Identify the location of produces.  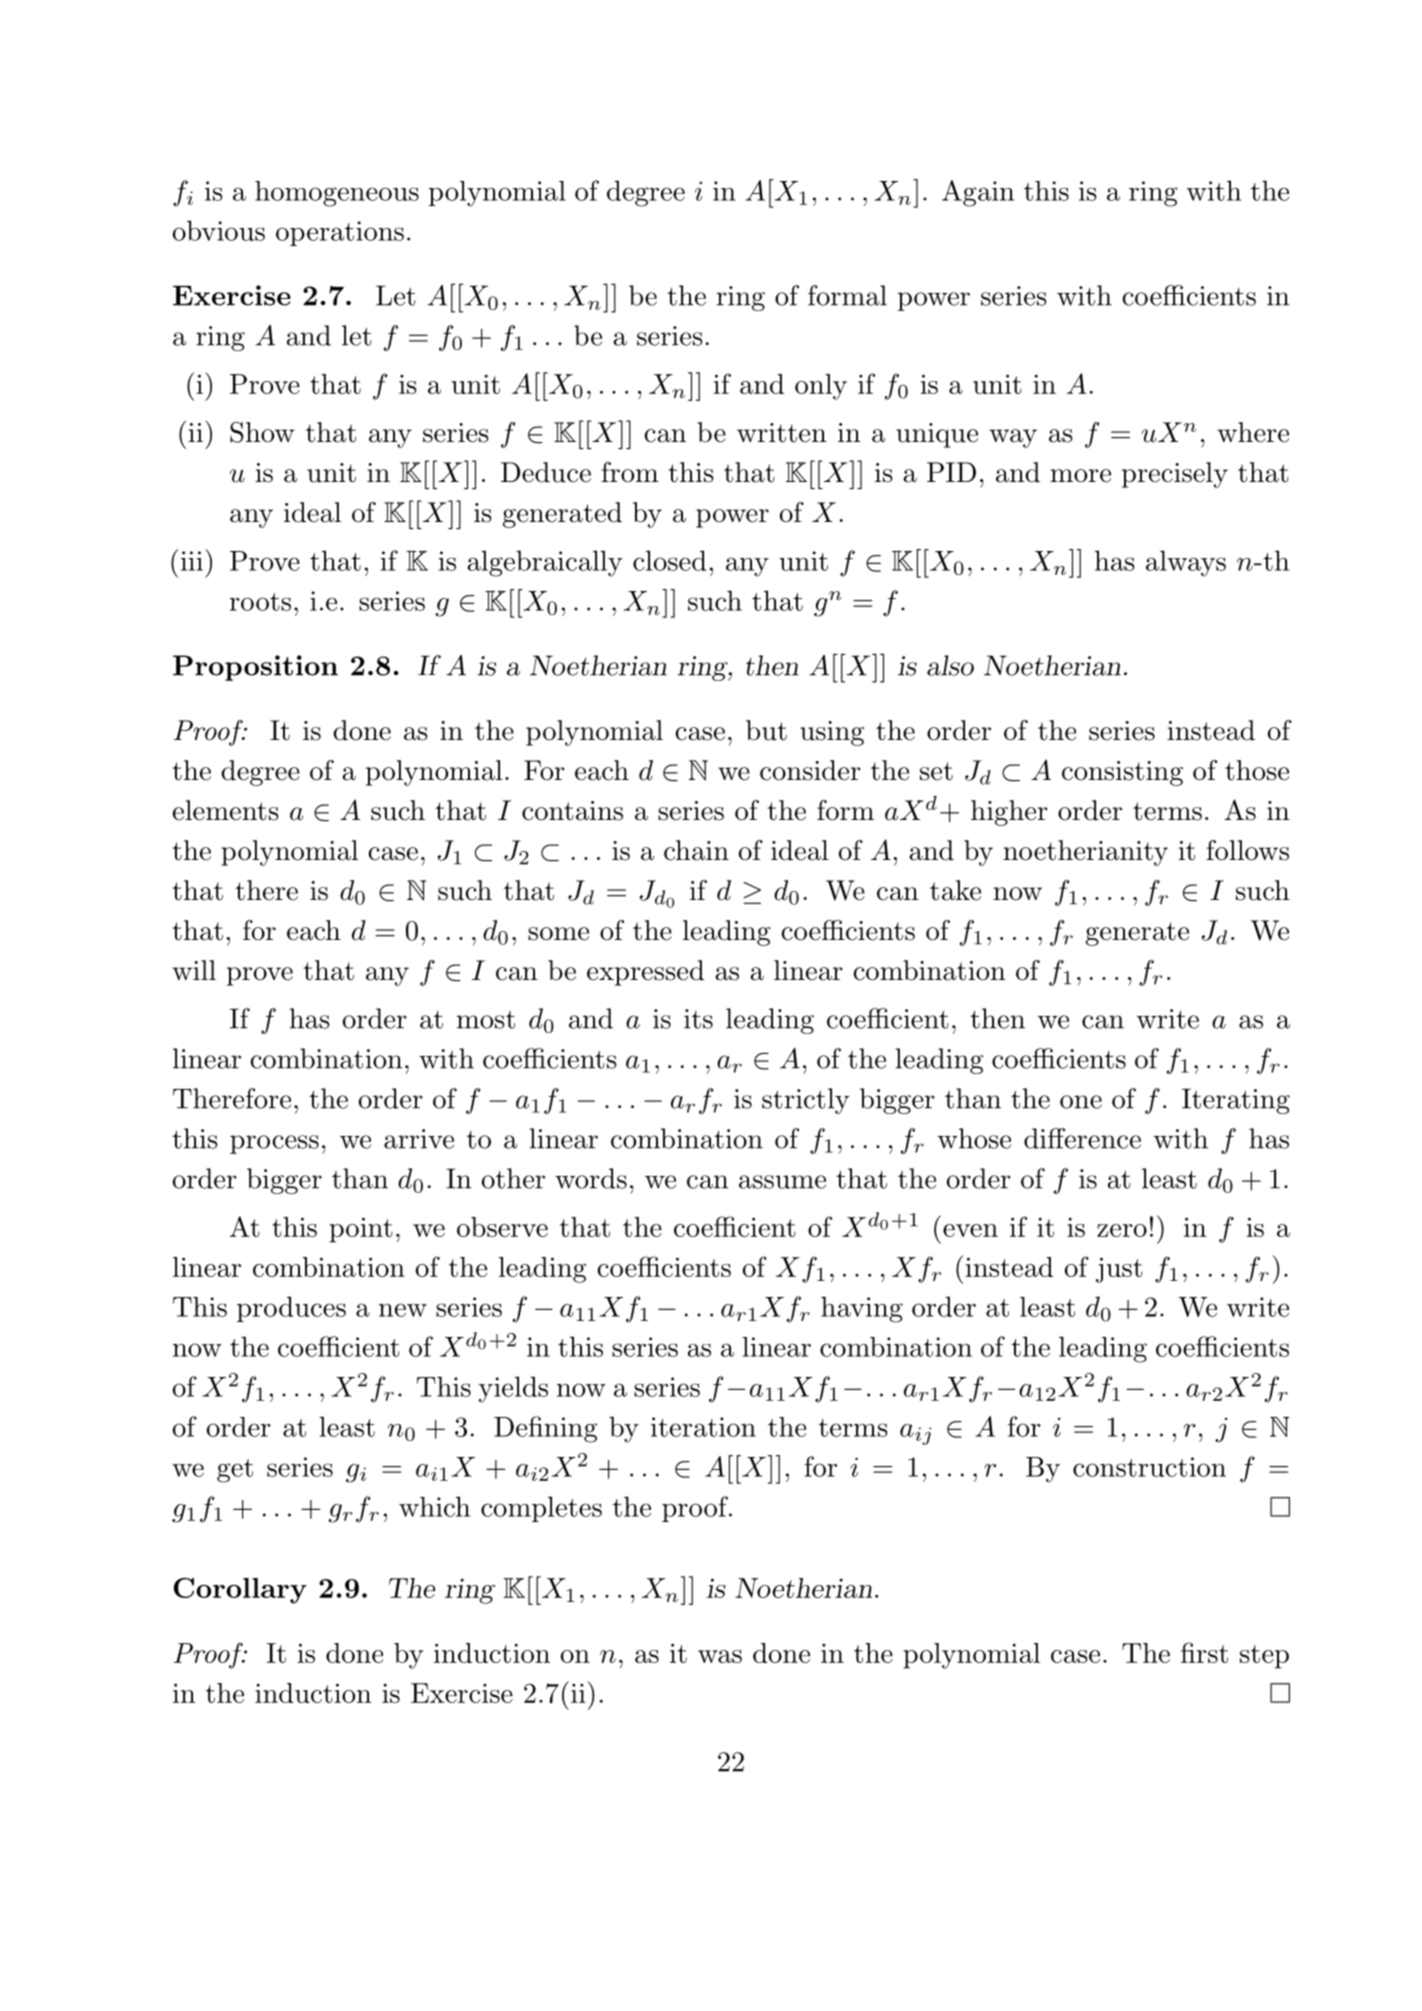
(291, 1309).
